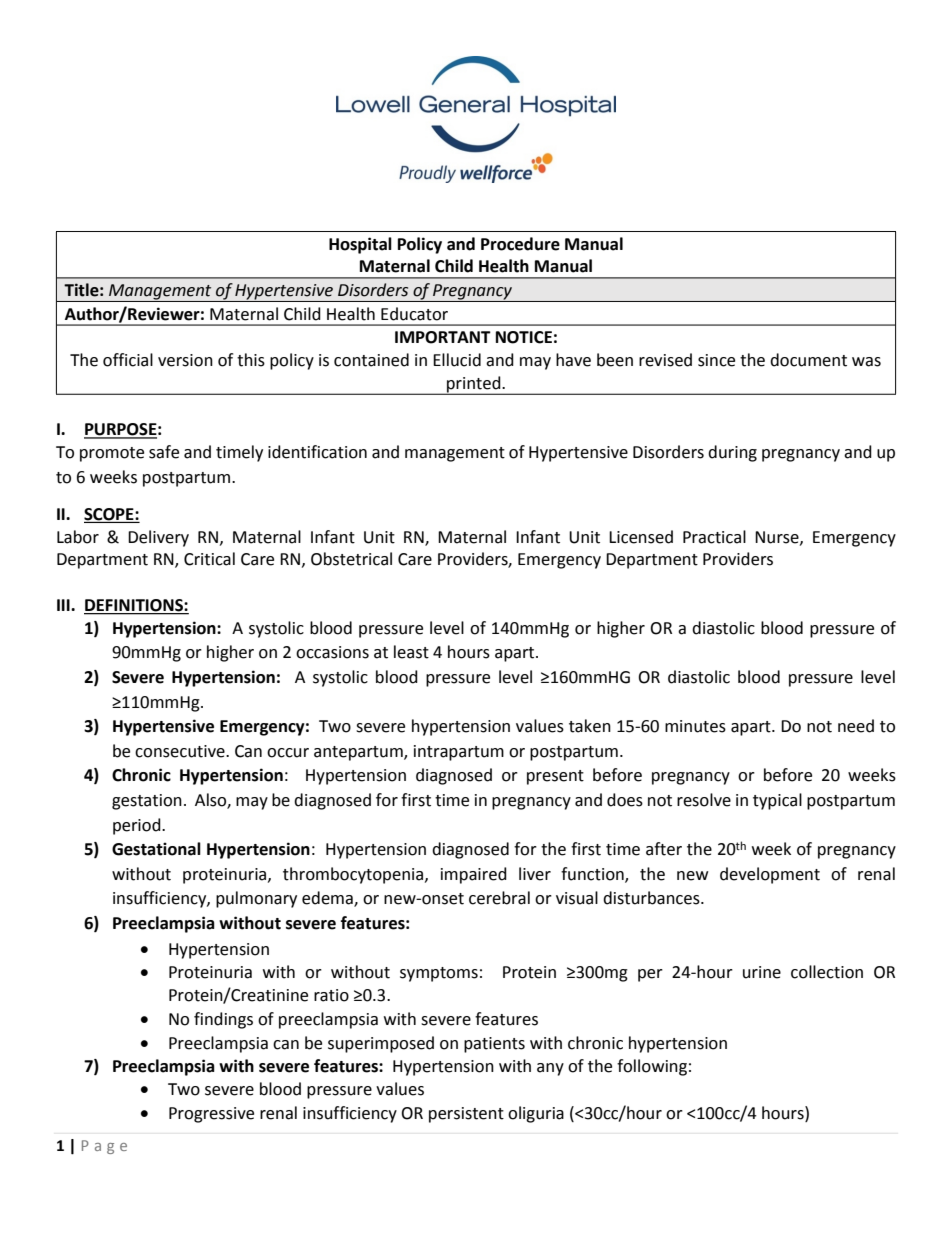  I want to click on Critical, so click(209, 559).
